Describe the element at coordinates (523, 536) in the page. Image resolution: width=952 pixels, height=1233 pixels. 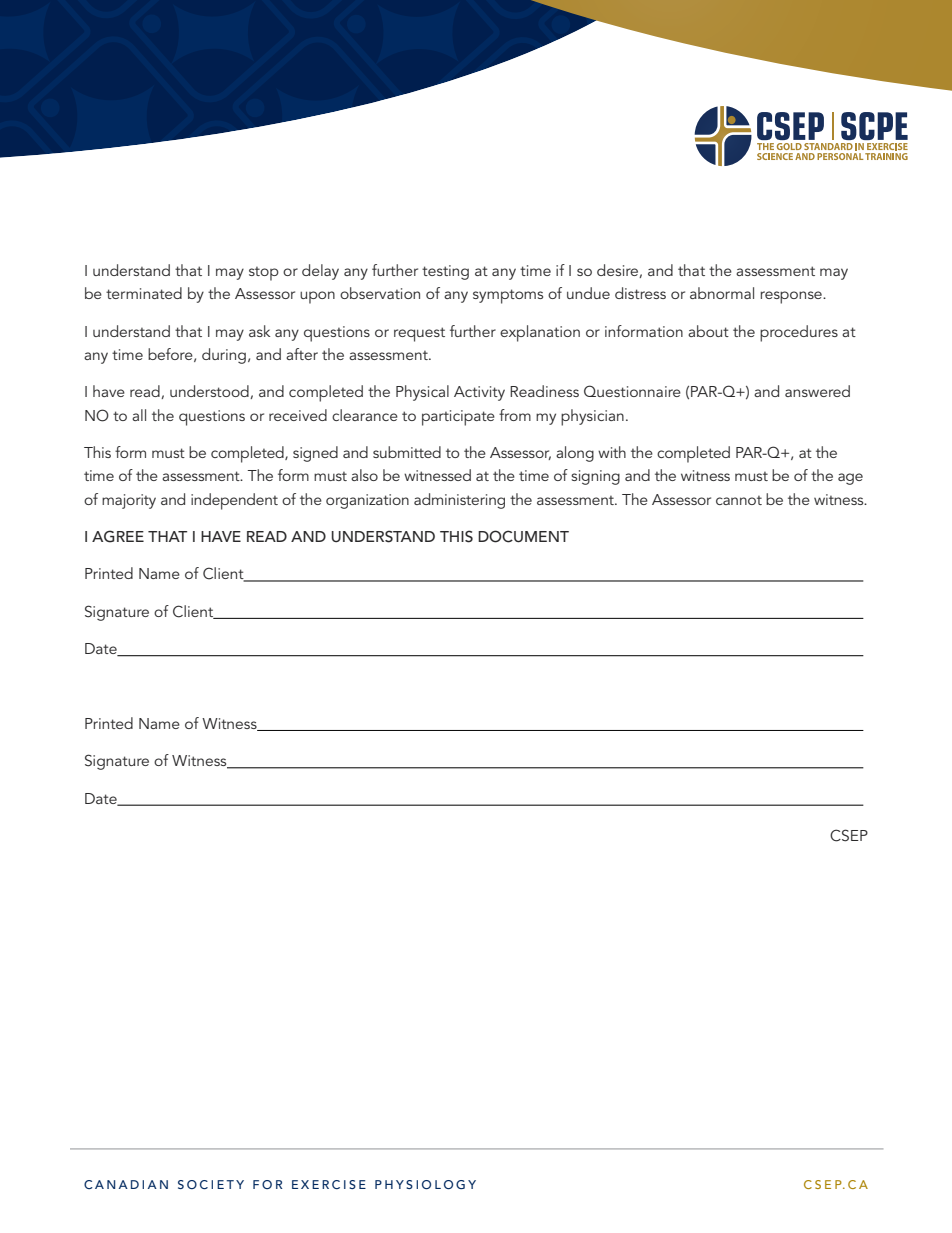
I see `DOCUMENT` at that location.
